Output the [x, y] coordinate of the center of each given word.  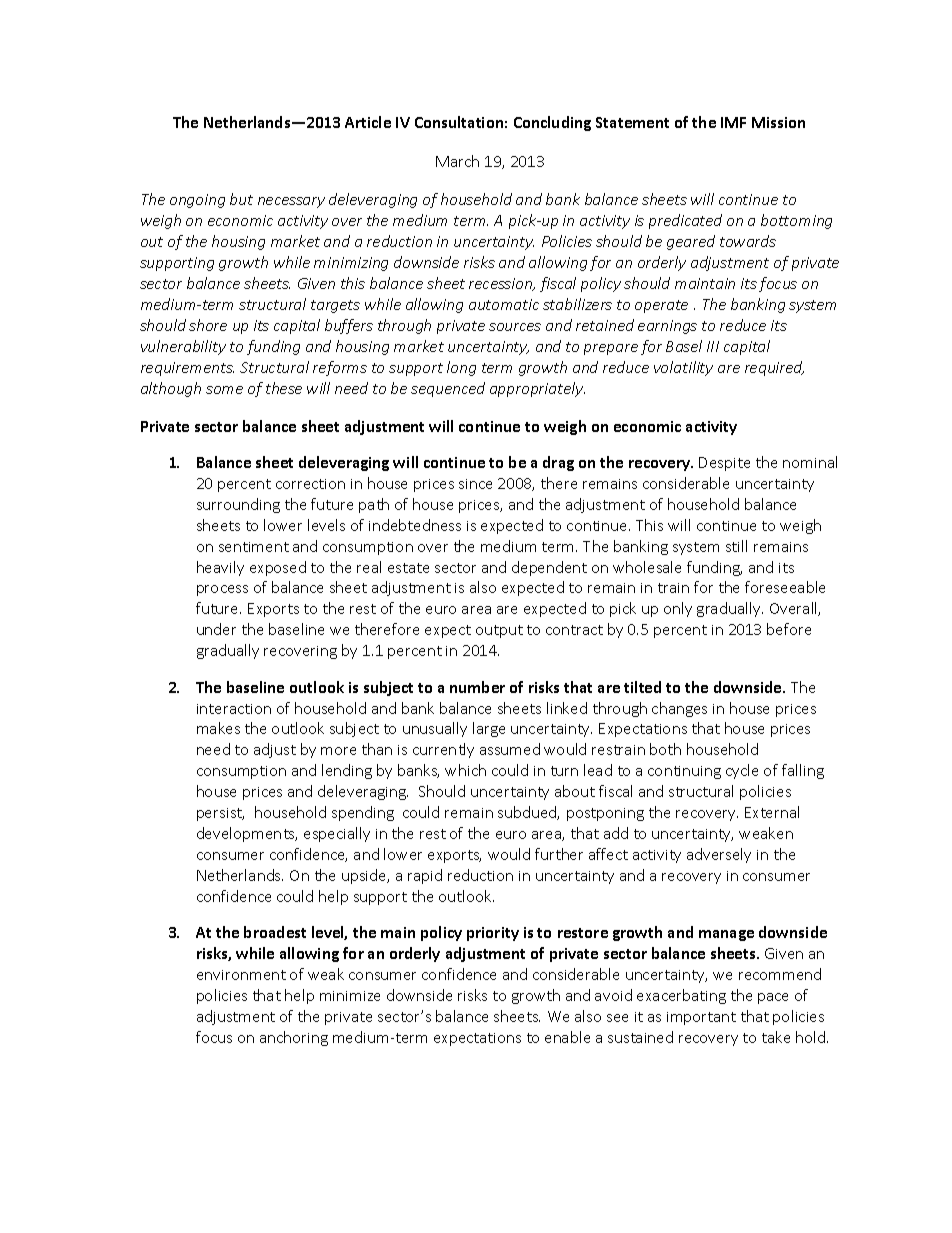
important [701, 1018]
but [241, 199]
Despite [724, 464]
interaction [234, 709]
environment [241, 975]
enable [567, 1037]
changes [679, 709]
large [489, 729]
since [475, 484]
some [224, 390]
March [457, 161]
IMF [733, 122]
